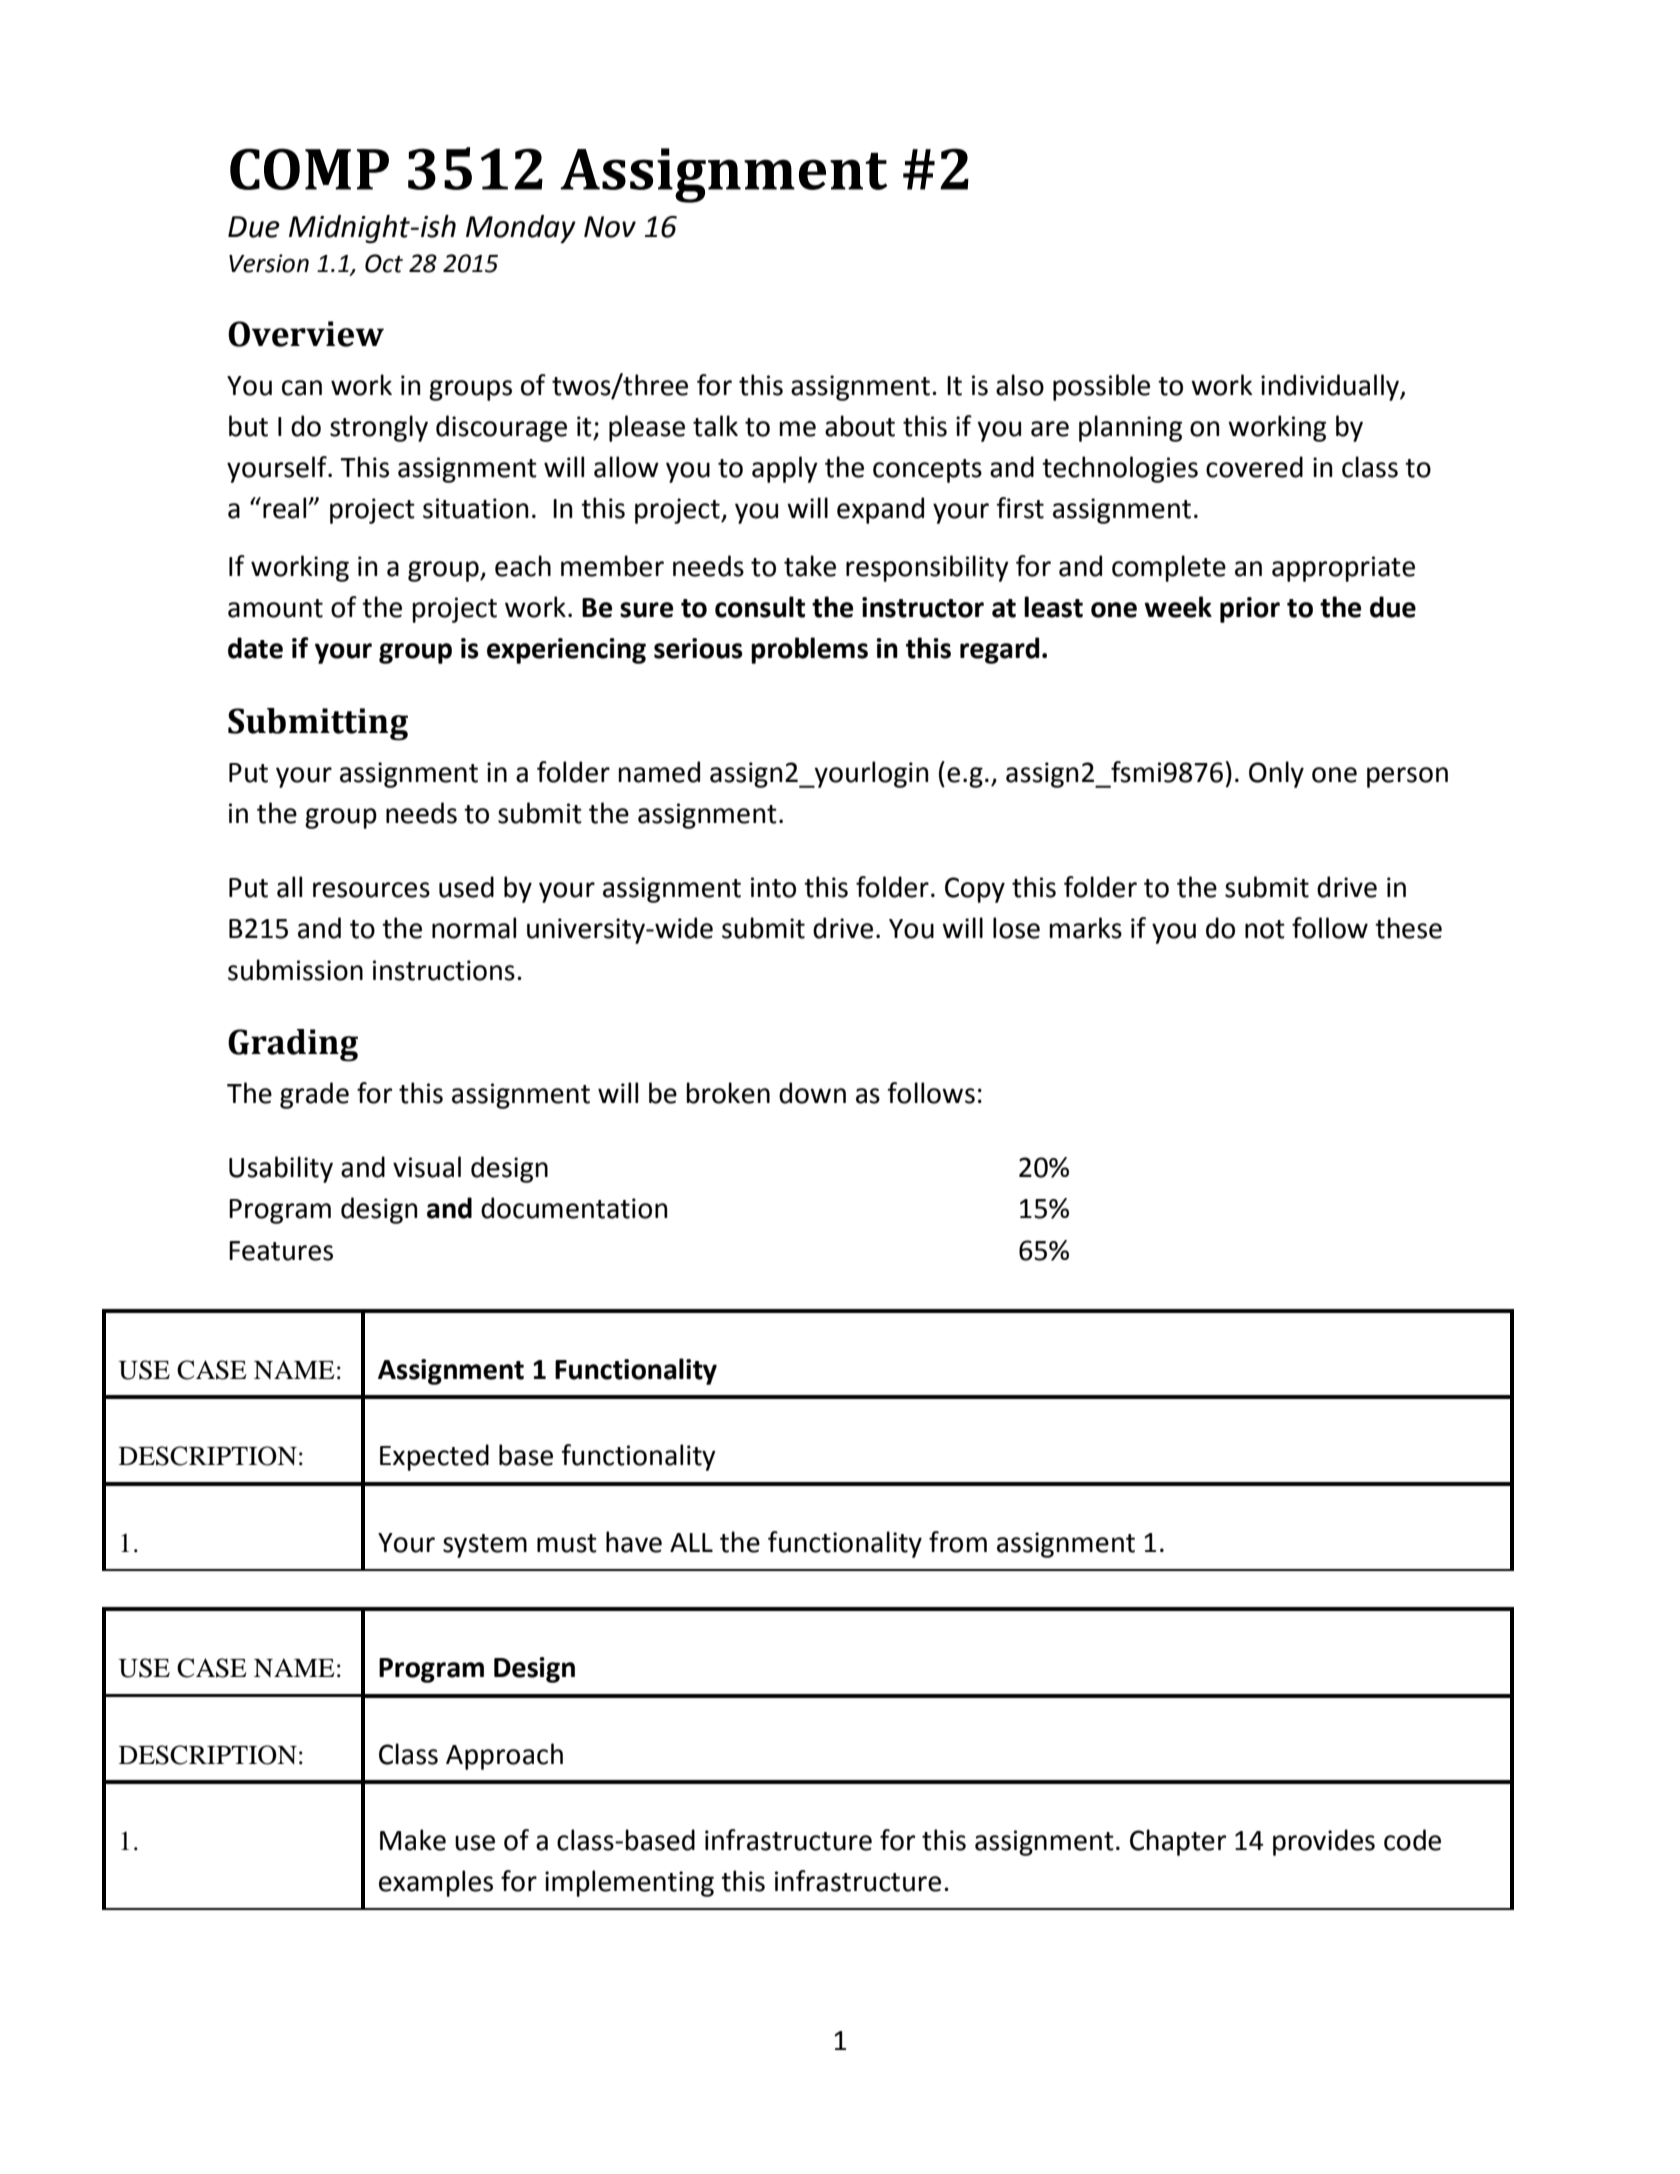  Describe the element at coordinates (413, 1840) in the screenshot. I see `Make` at that location.
